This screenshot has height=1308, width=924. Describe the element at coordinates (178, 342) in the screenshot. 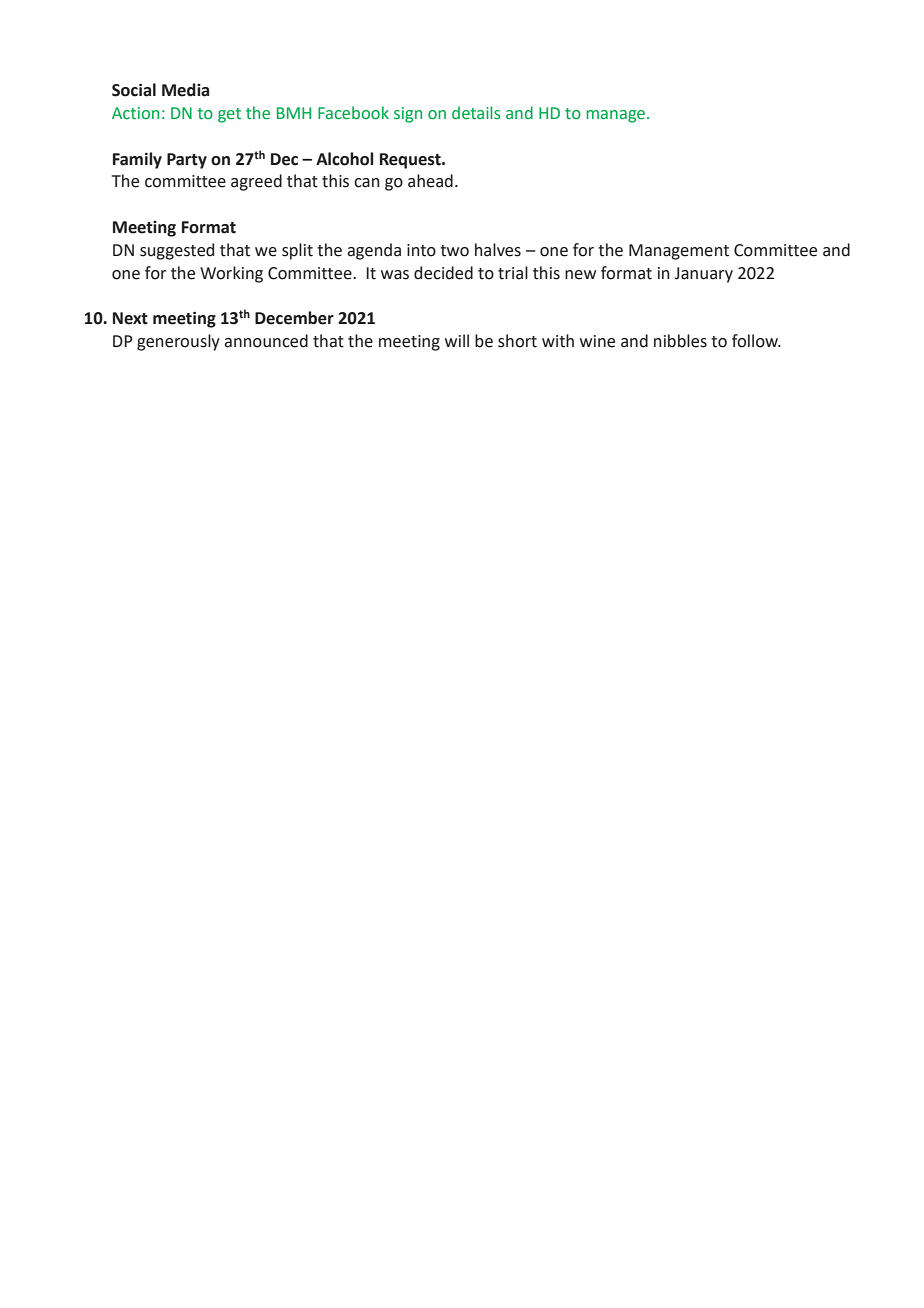

I see `generously` at that location.
